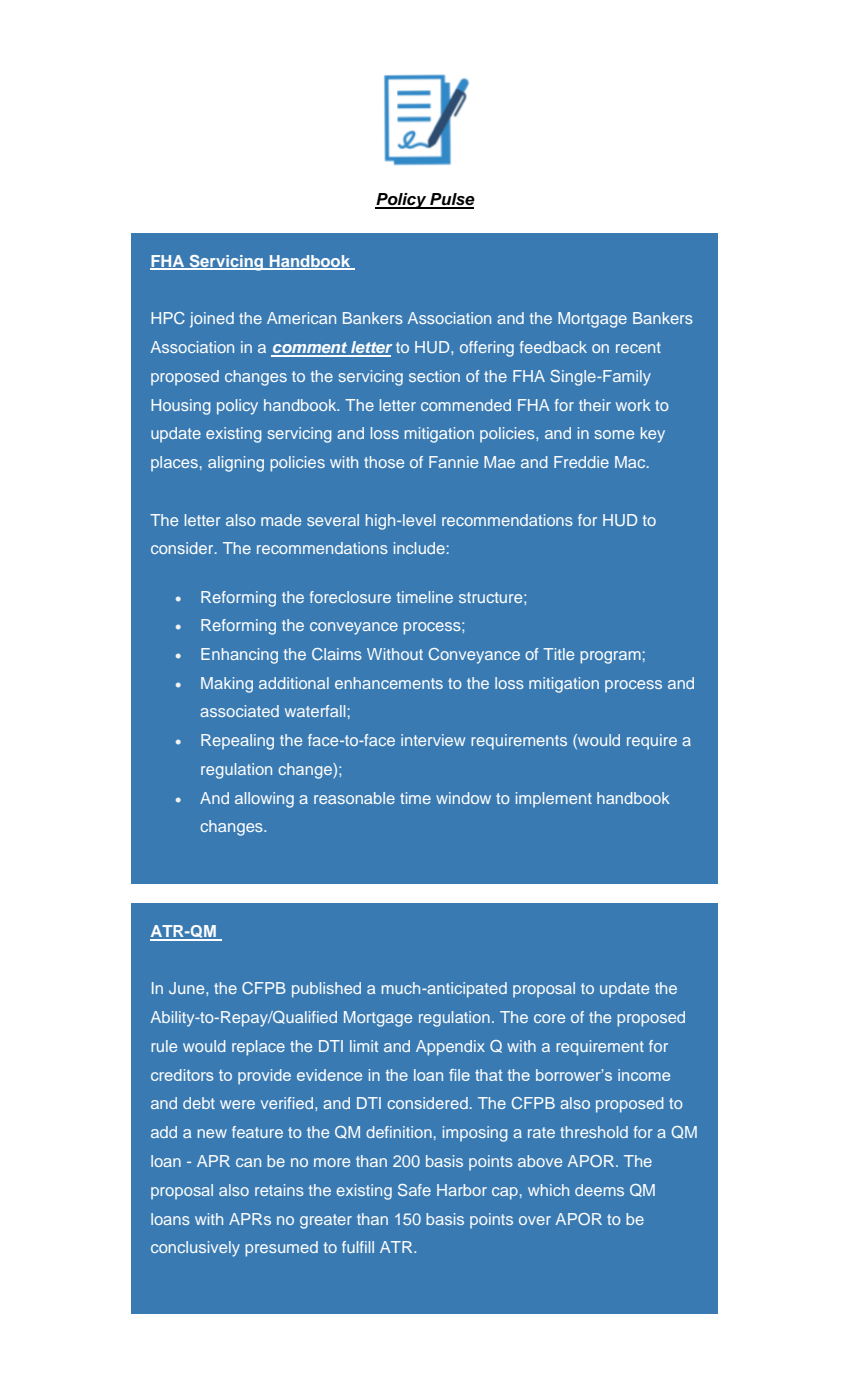 The width and height of the screenshot is (849, 1400). What do you see at coordinates (354, 798) in the screenshot?
I see `reasonable` at bounding box center [354, 798].
